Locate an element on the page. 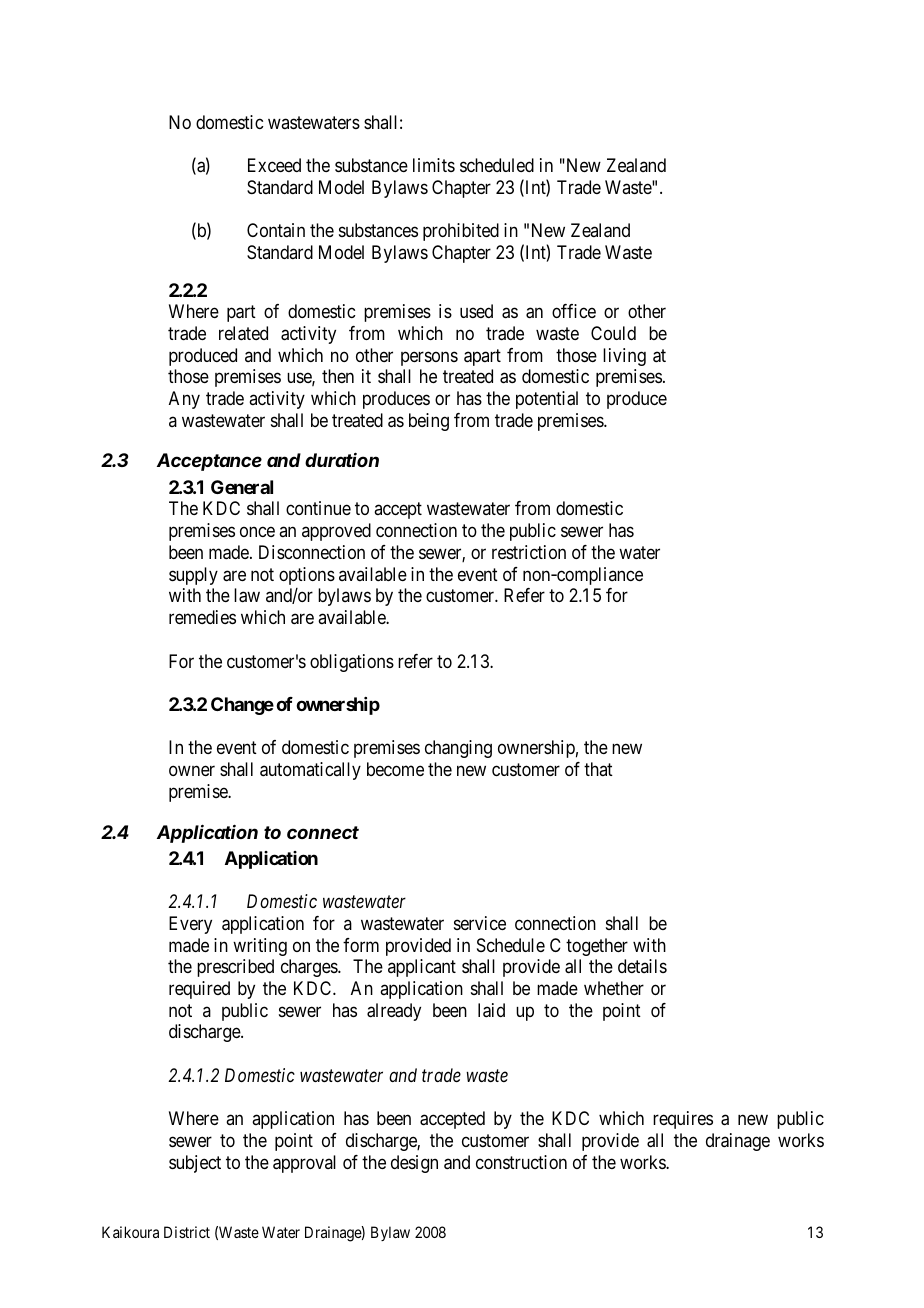  approved is located at coordinates (336, 532).
